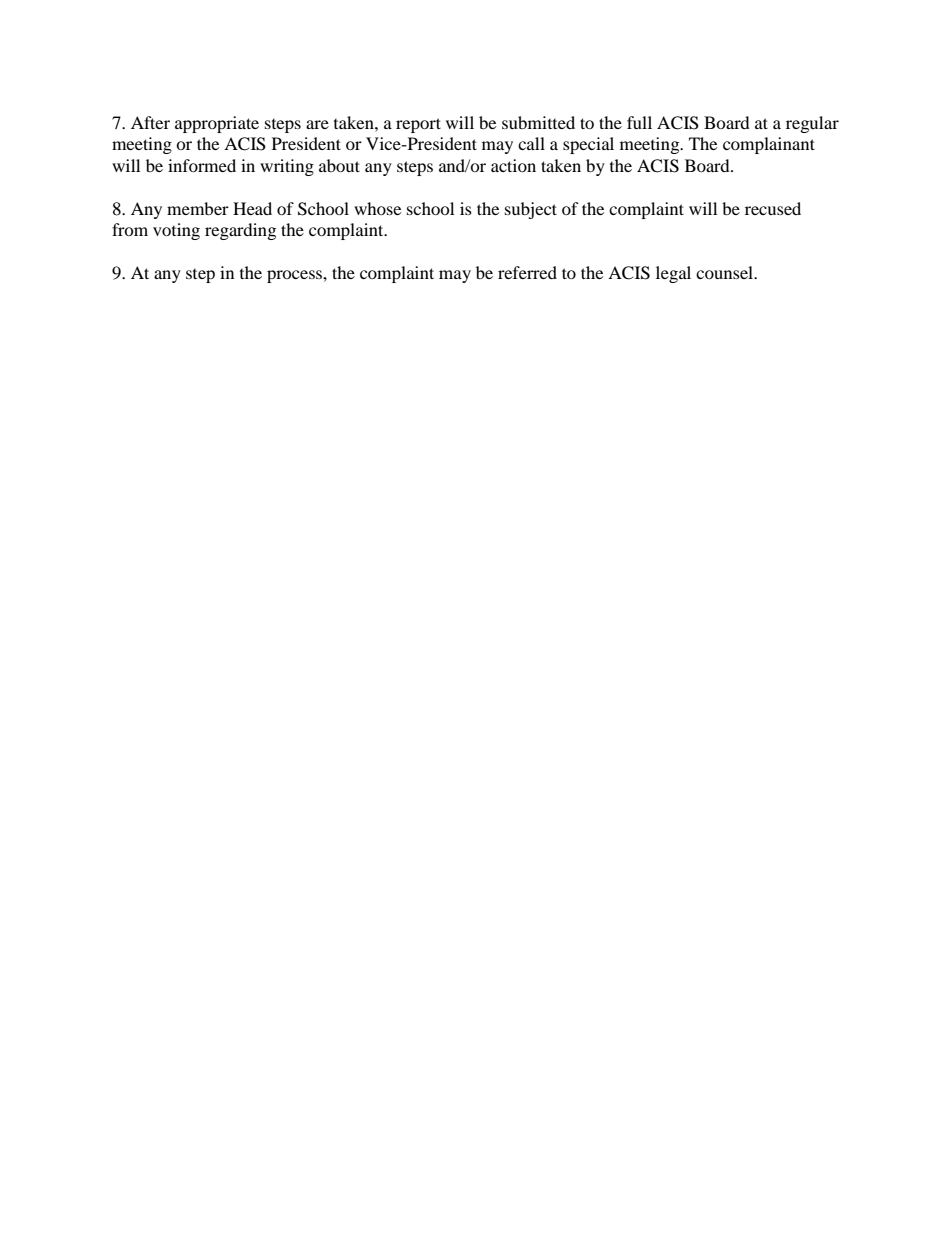 This page has height=1233, width=952. I want to click on complainant, so click(769, 145).
